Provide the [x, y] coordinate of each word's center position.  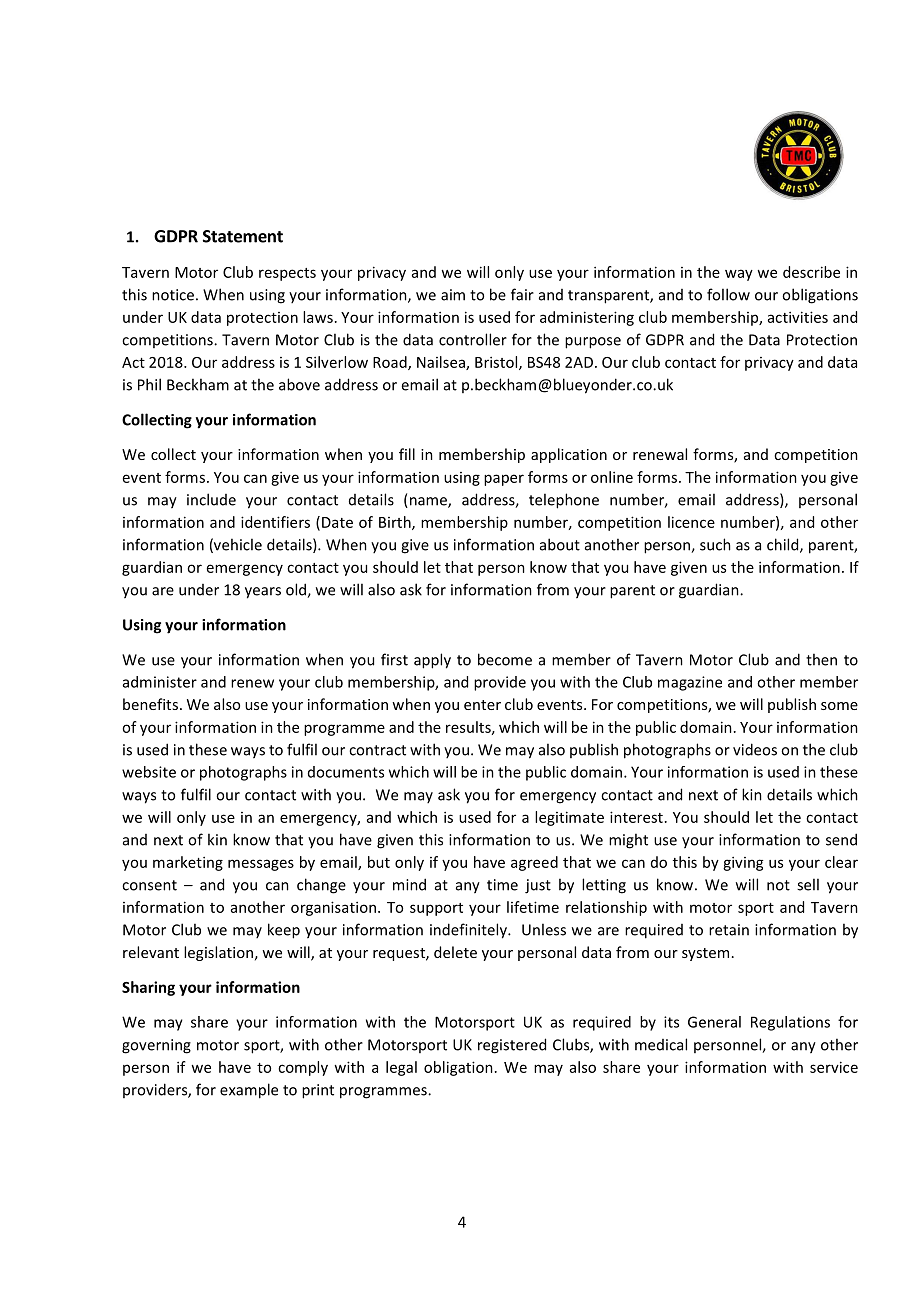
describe [811, 272]
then [821, 659]
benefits [150, 704]
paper [504, 480]
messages [261, 865]
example [249, 1091]
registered [512, 1046]
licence [691, 522]
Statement [243, 236]
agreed [534, 863]
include [211, 499]
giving [743, 863]
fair [522, 294]
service [834, 1067]
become [505, 659]
